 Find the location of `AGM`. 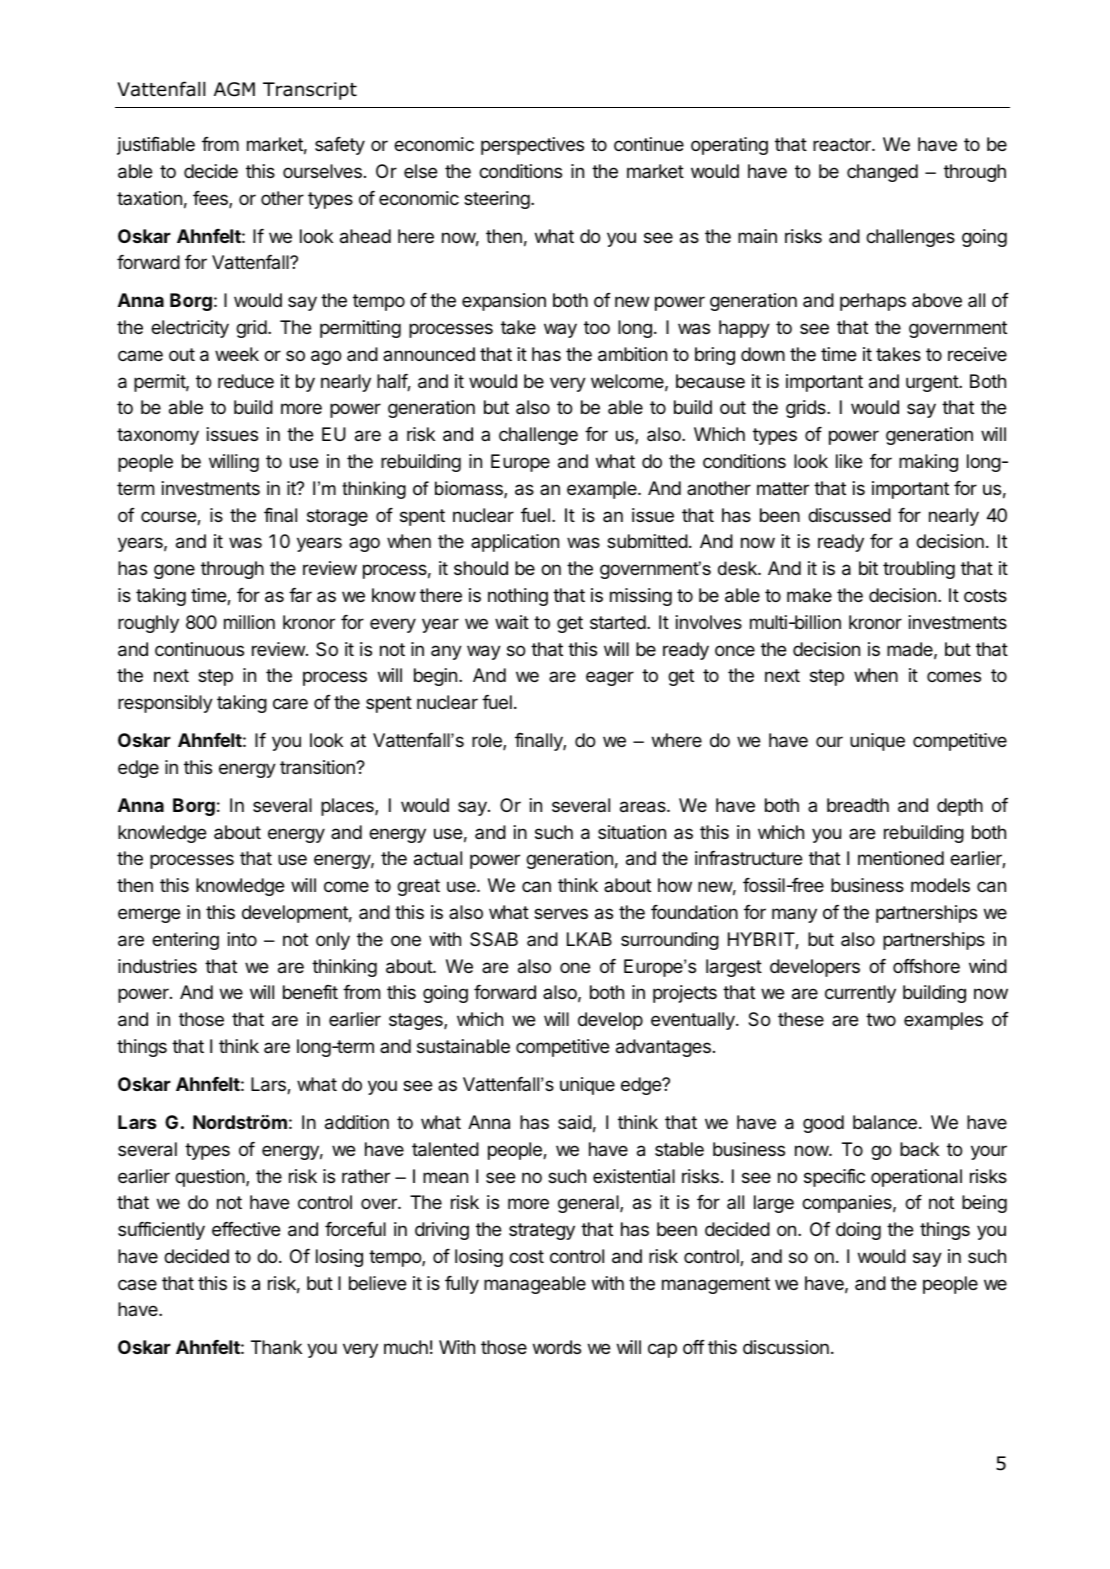

AGM is located at coordinates (234, 89).
